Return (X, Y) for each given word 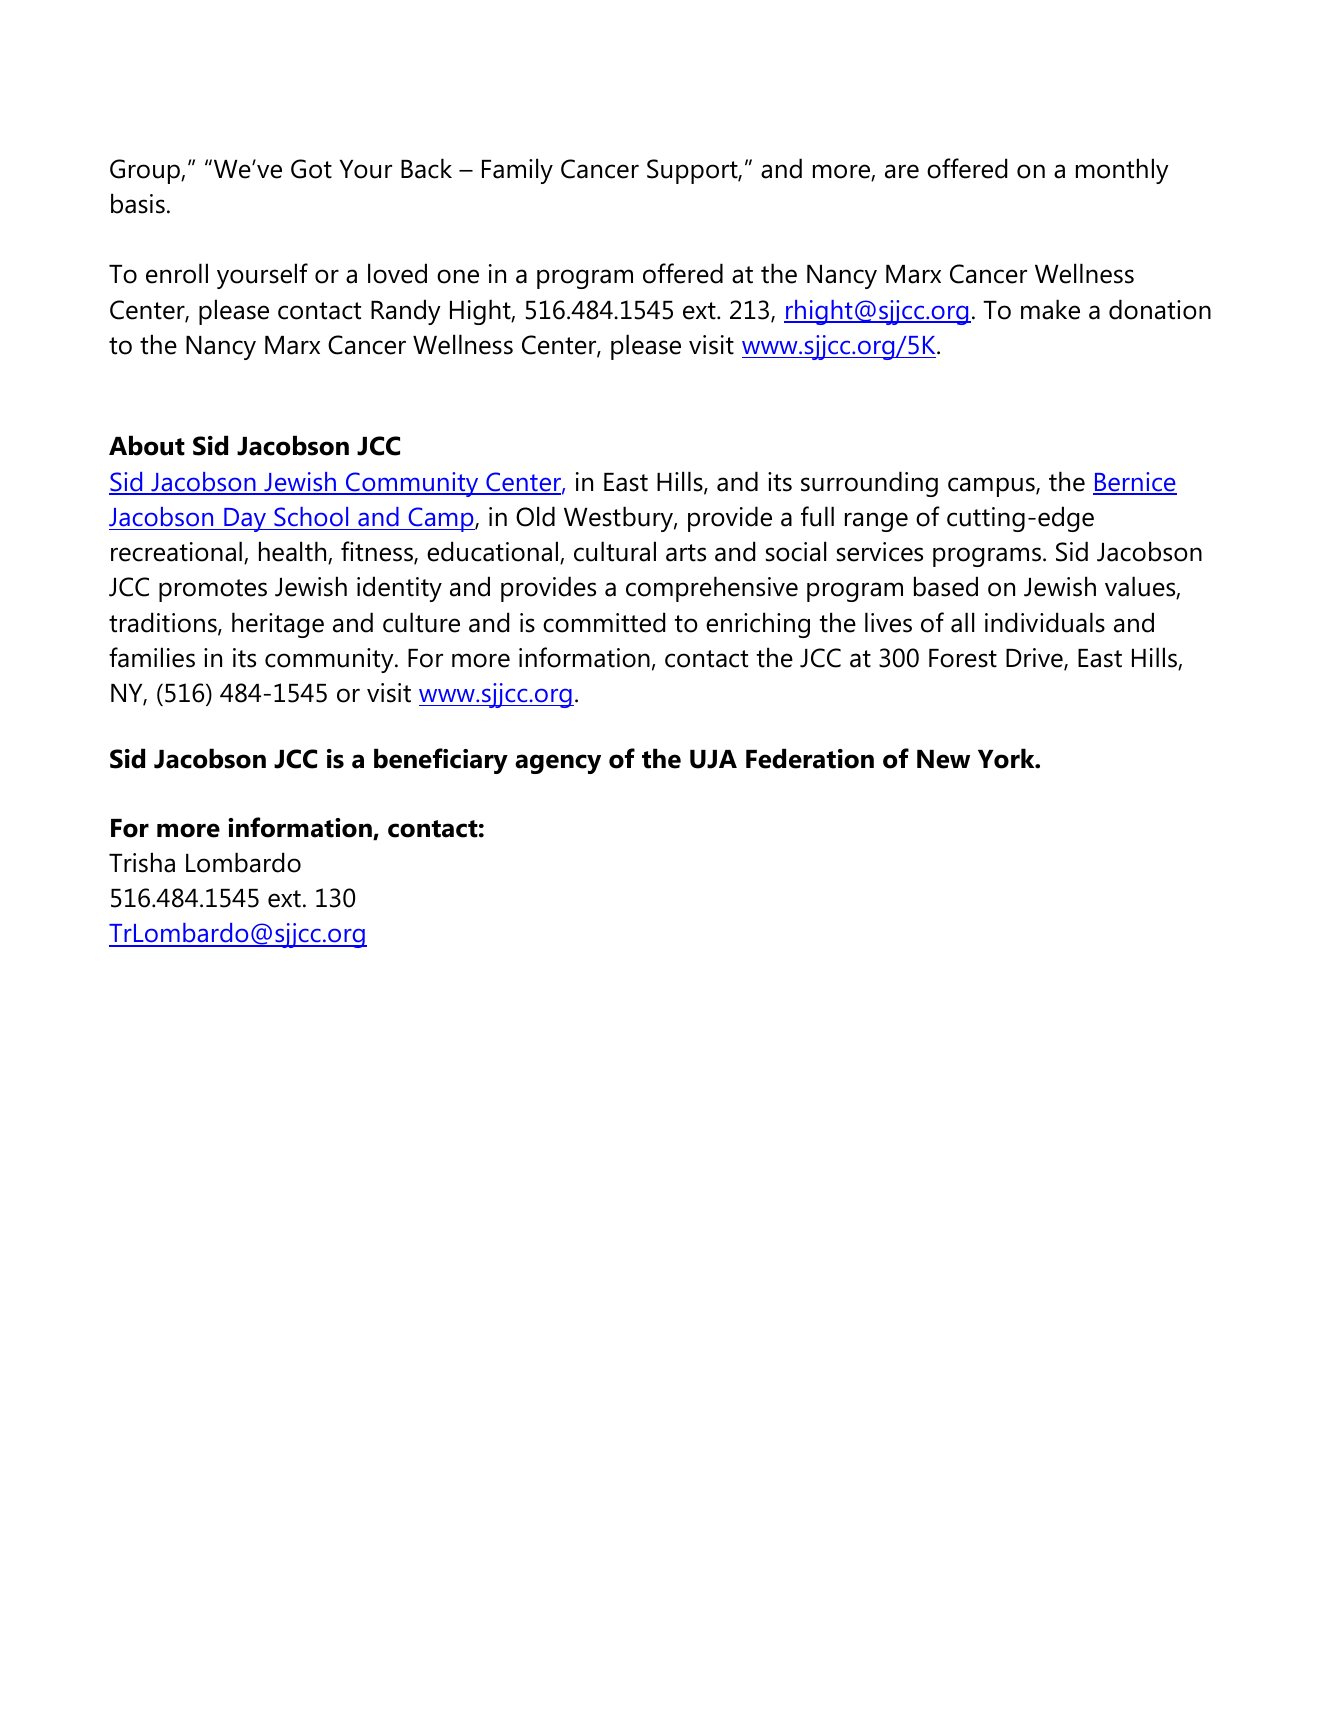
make (1050, 309)
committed (604, 622)
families (152, 657)
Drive (1035, 659)
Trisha (142, 862)
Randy (406, 312)
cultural (615, 551)
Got (311, 169)
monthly (1122, 171)
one (458, 276)
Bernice (1135, 483)
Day (245, 520)
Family (517, 171)
